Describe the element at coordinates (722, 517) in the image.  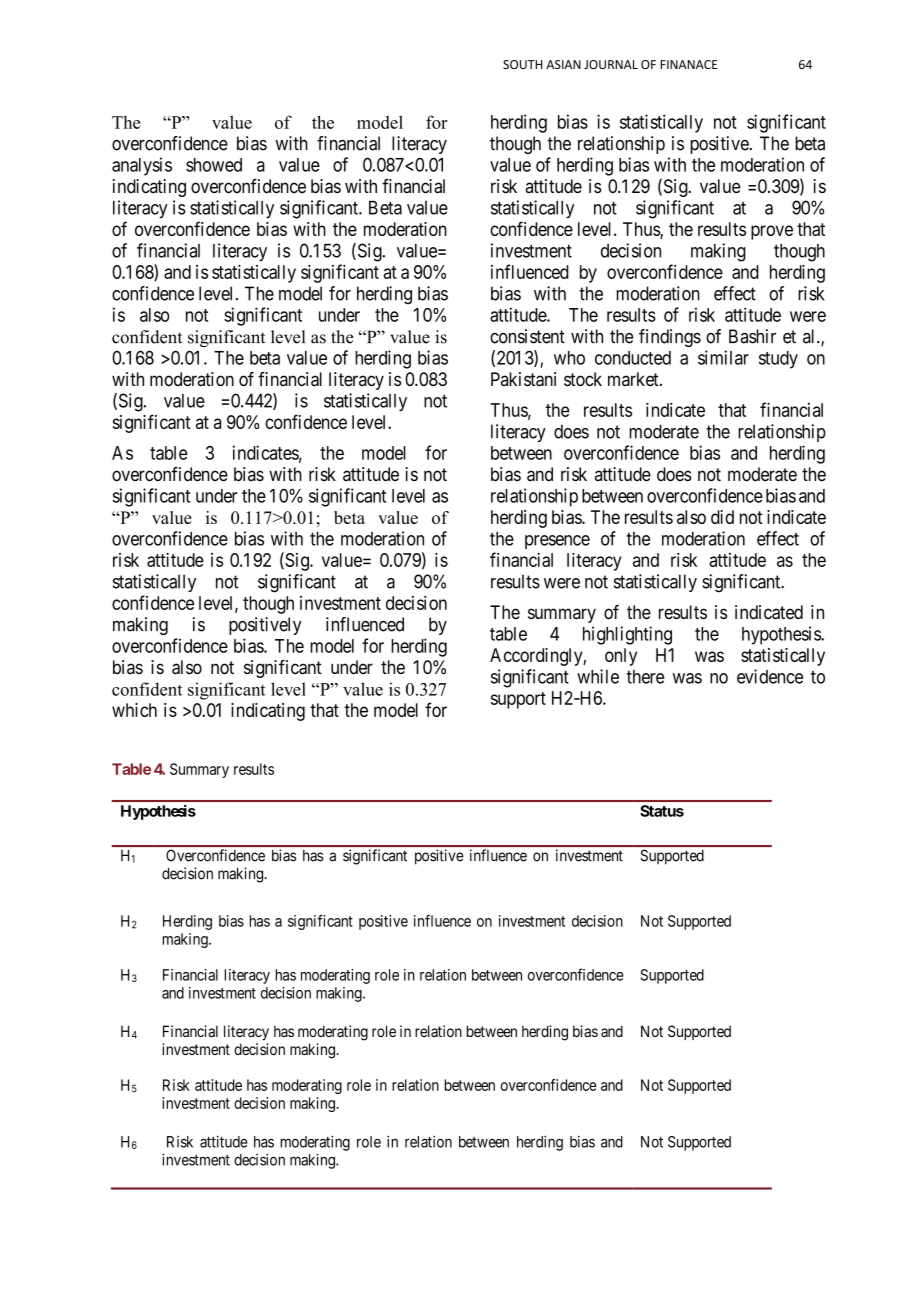
I see `did` at that location.
